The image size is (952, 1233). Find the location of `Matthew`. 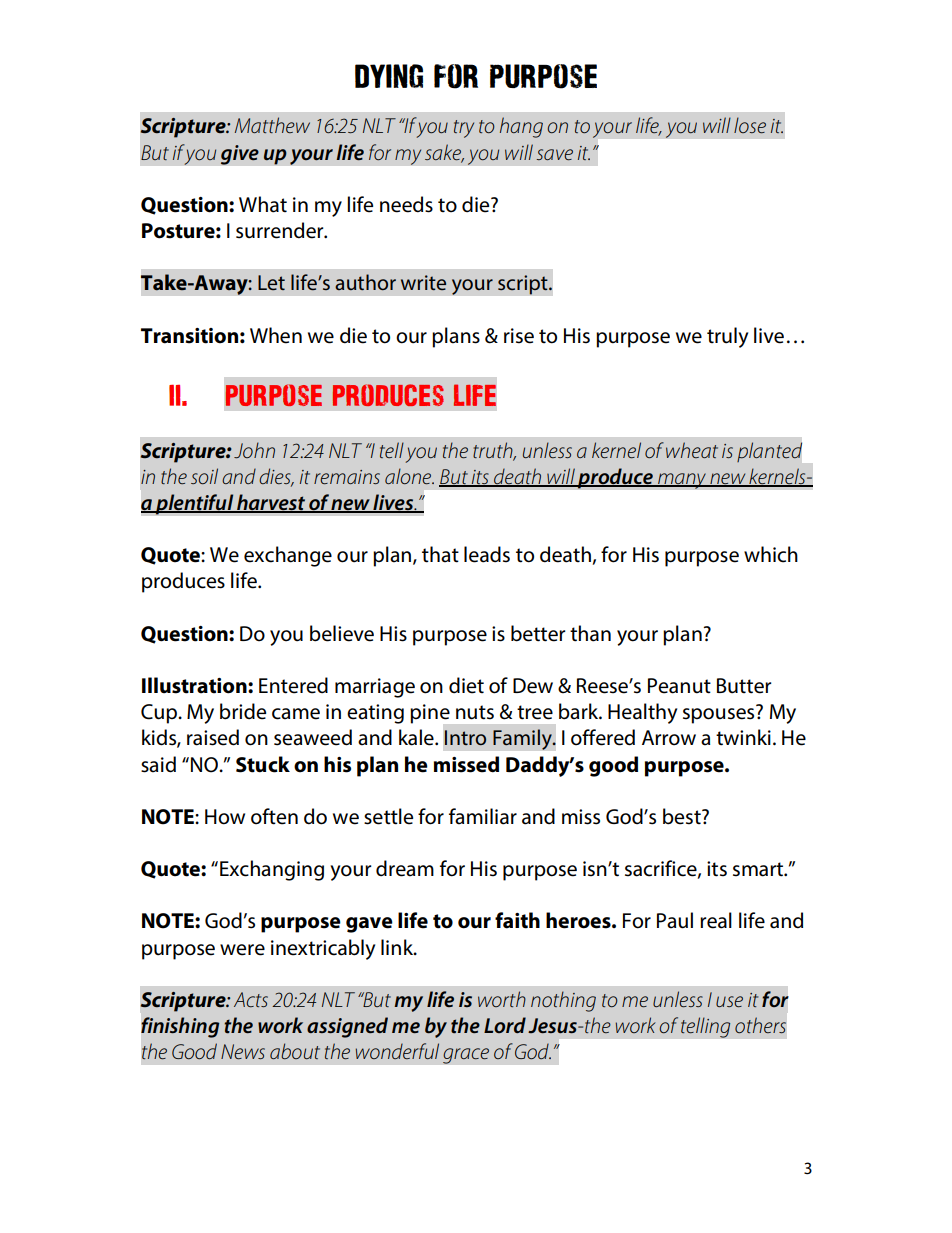

Matthew is located at coordinates (272, 125).
